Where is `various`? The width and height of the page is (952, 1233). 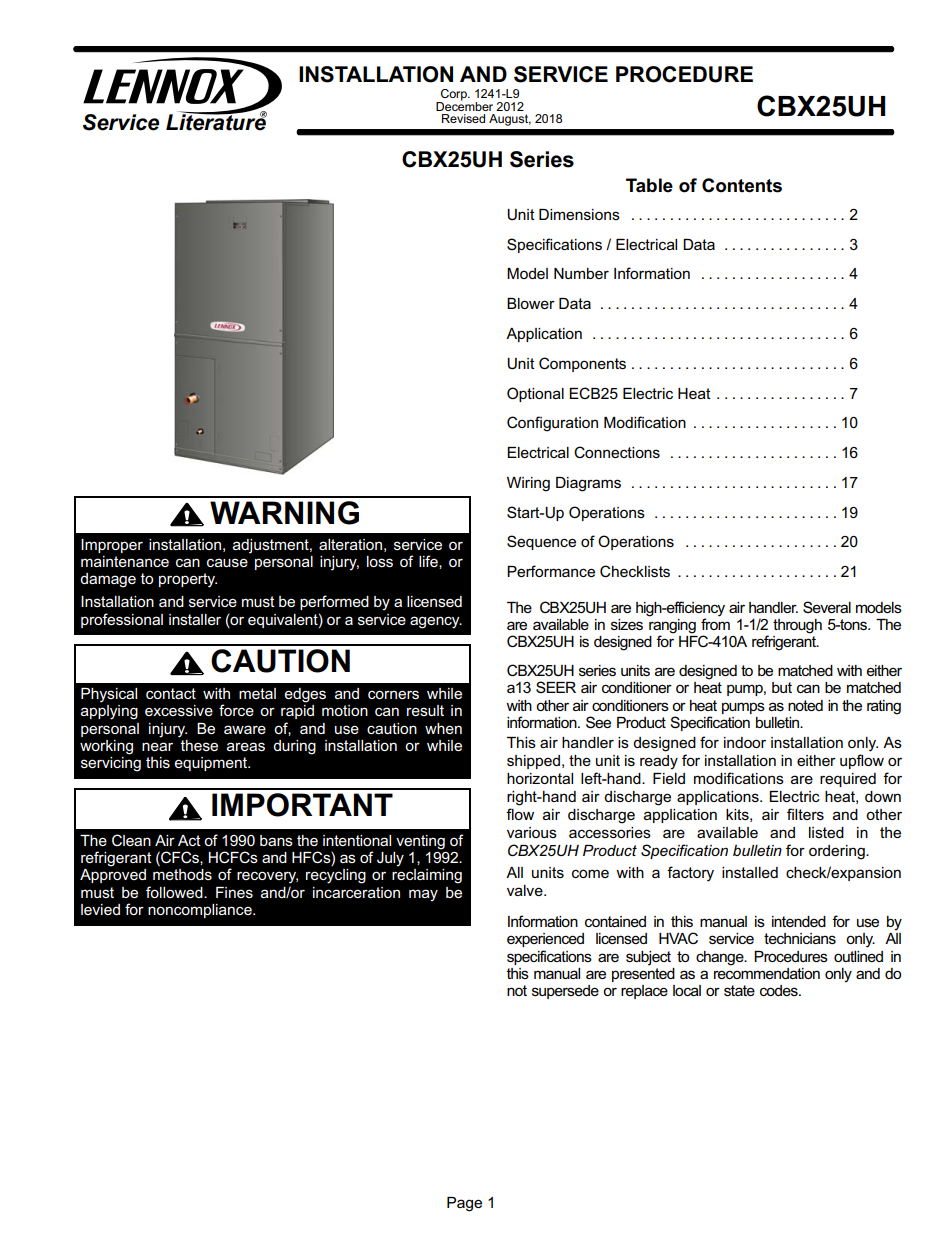 various is located at coordinates (532, 832).
